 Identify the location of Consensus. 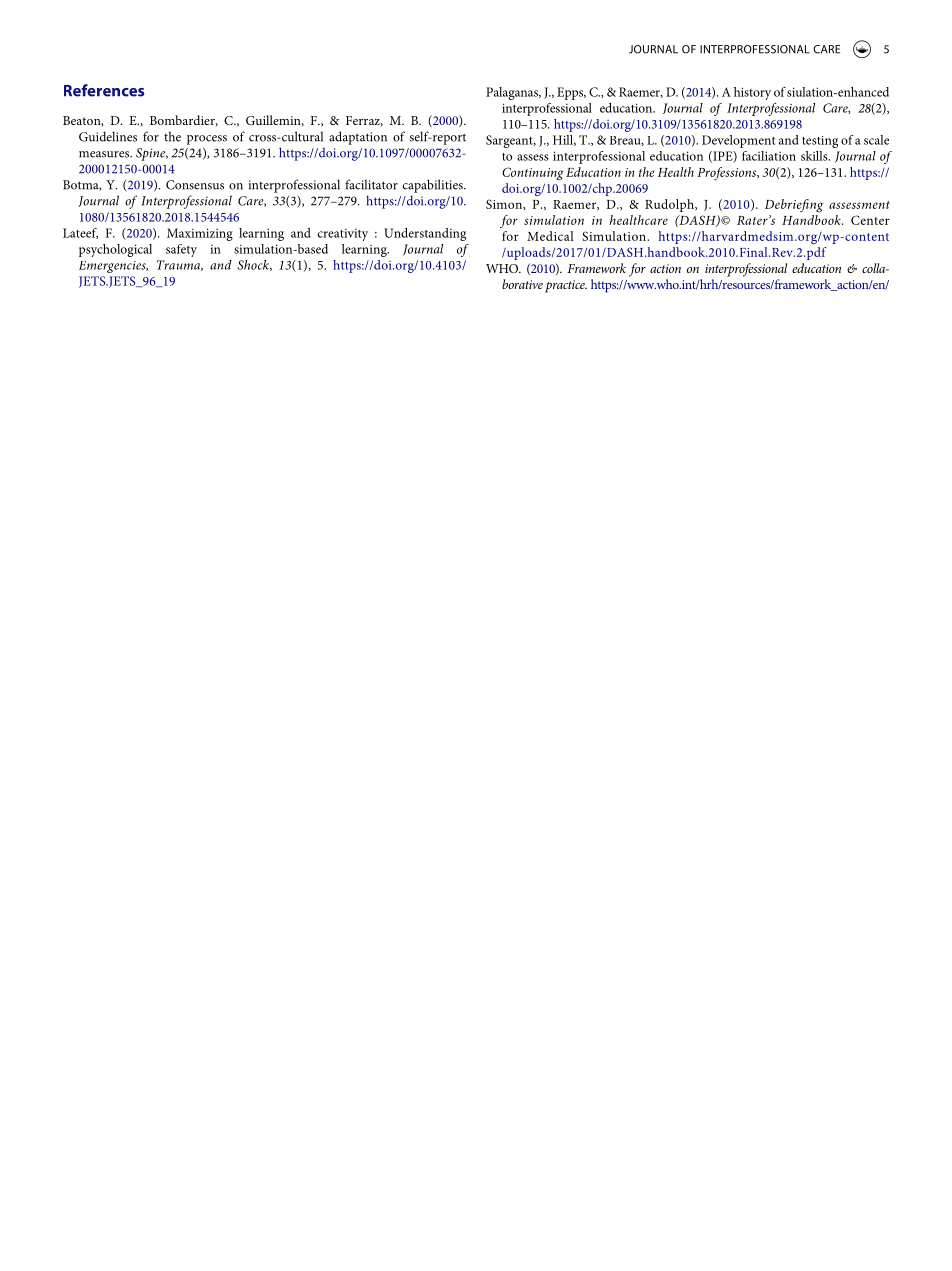
(195, 185).
